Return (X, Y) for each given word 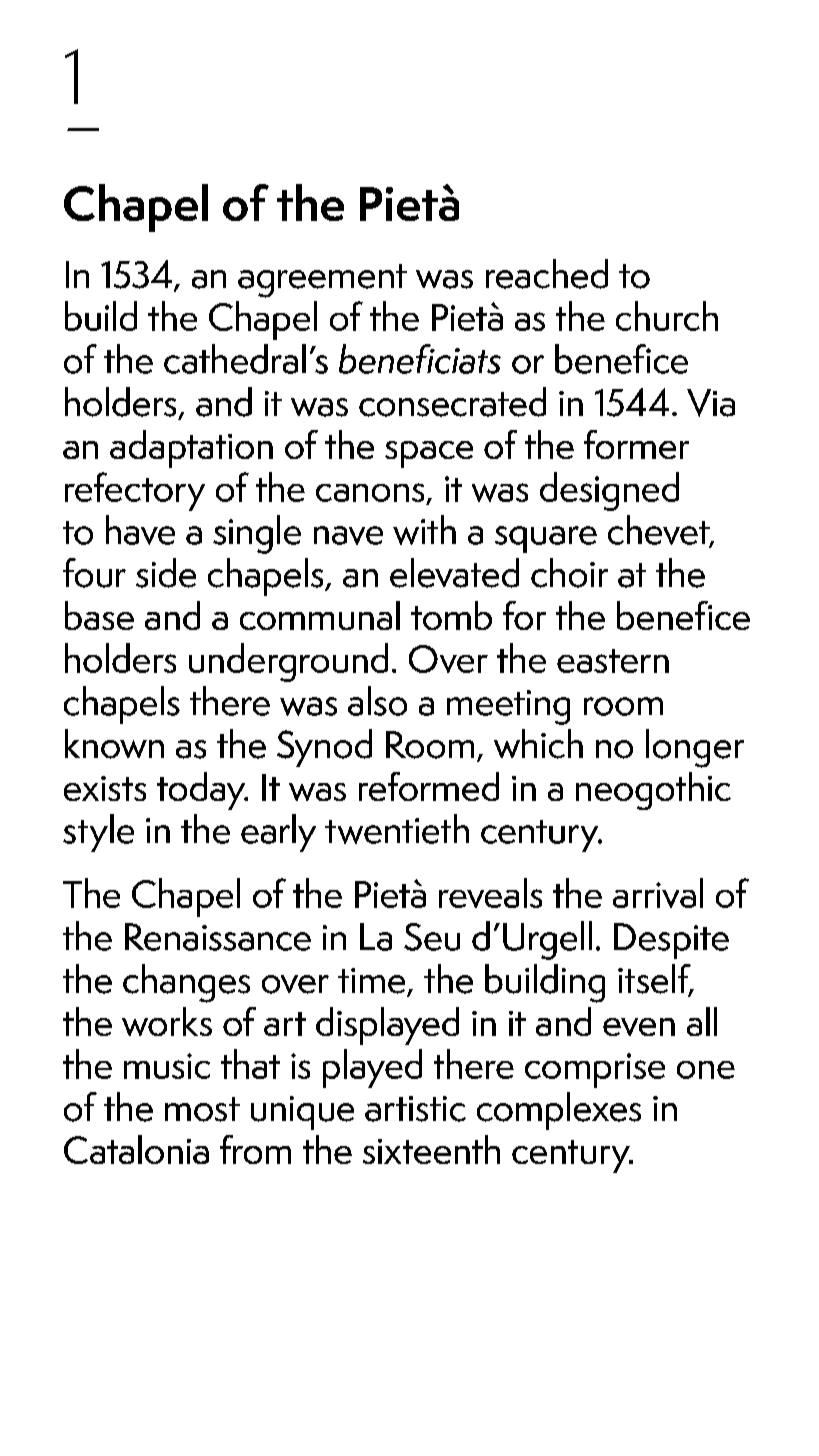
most (202, 1109)
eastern (613, 661)
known (114, 744)
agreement (322, 281)
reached (547, 274)
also (377, 701)
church (667, 316)
